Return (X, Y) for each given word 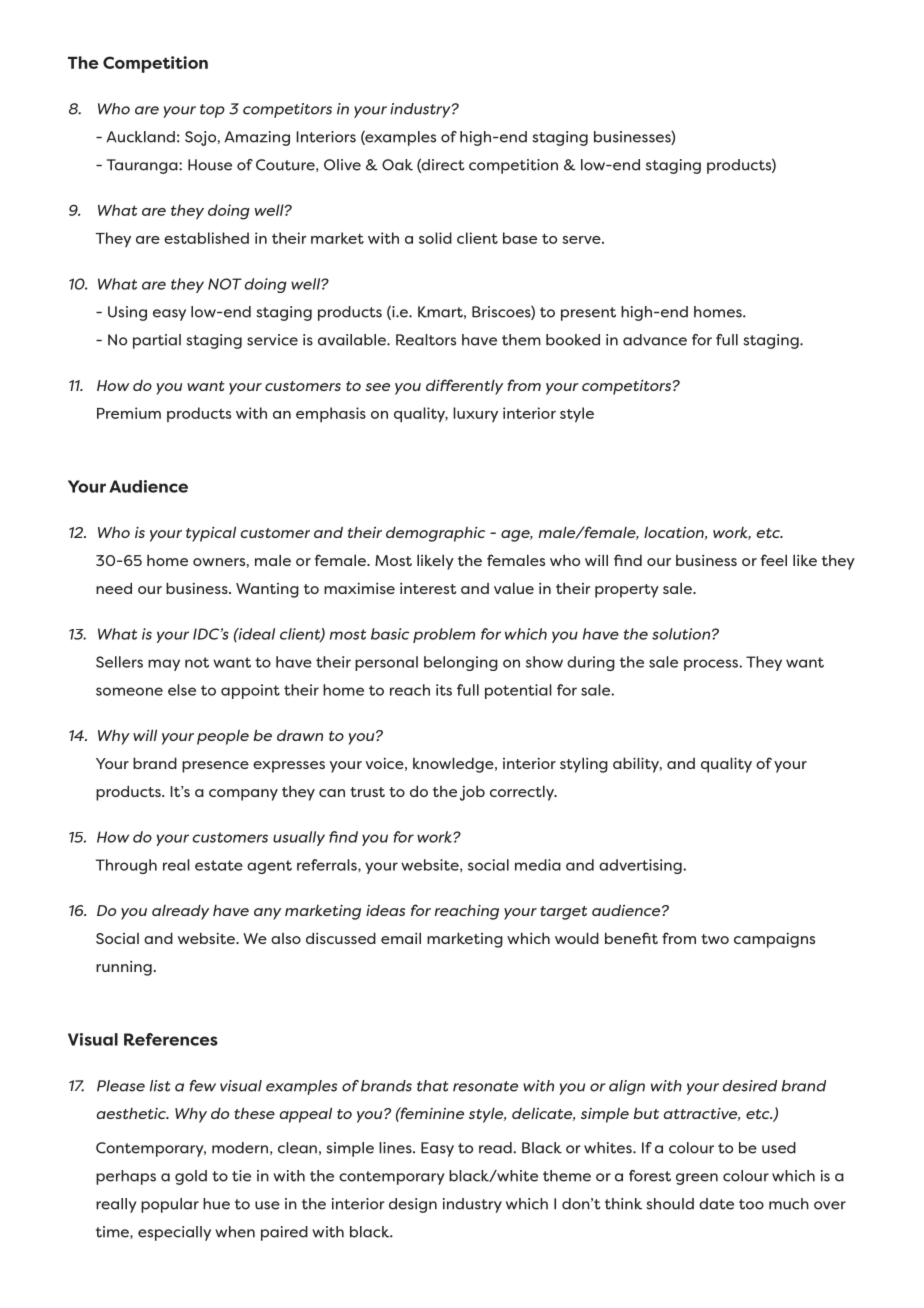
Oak (397, 165)
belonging (461, 663)
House (210, 165)
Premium (129, 413)
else (182, 690)
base (520, 238)
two (715, 939)
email (401, 938)
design (413, 1205)
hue (216, 1204)
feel (774, 560)
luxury (475, 414)
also (286, 938)
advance (655, 340)
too (751, 1204)
